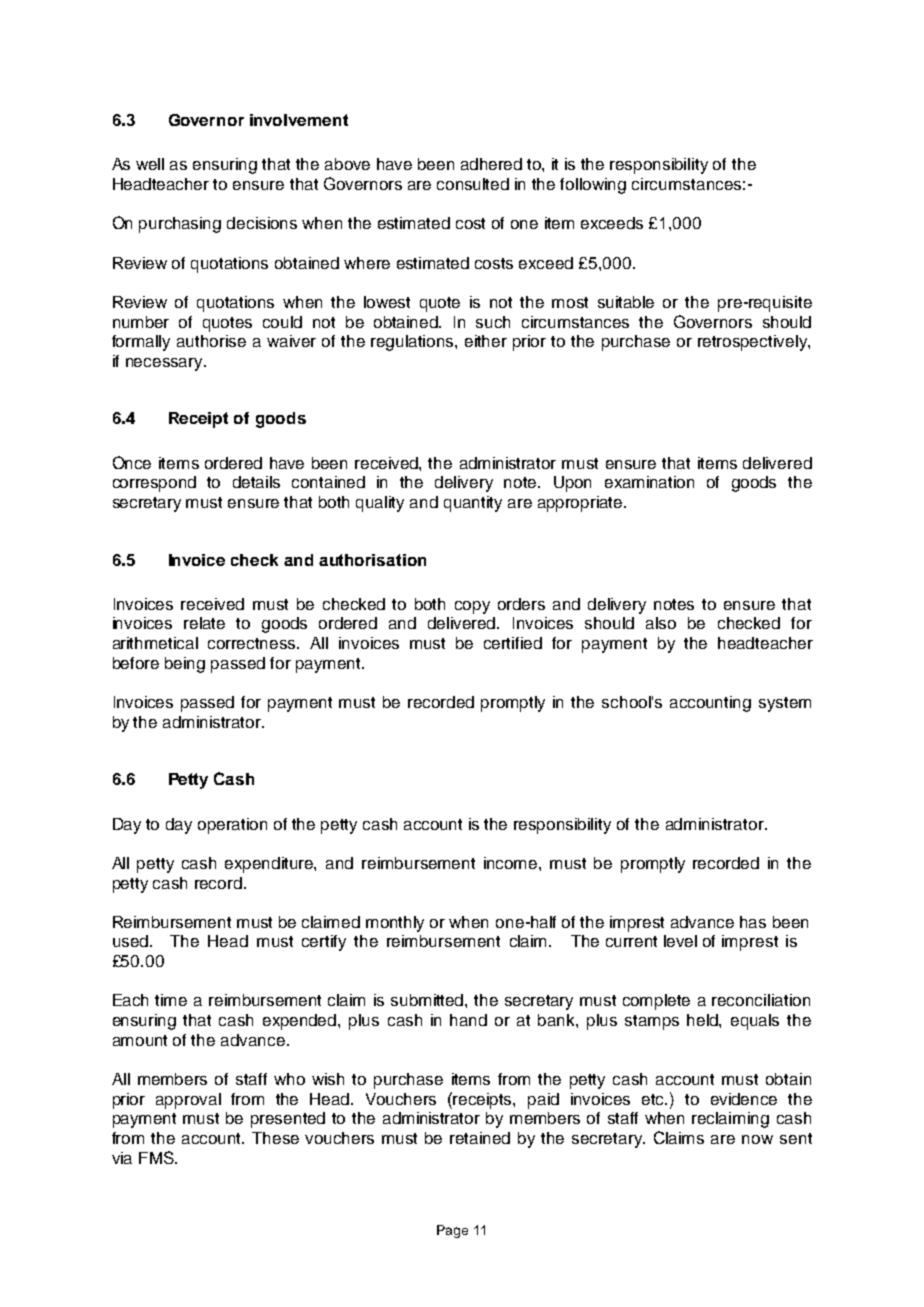 The height and width of the screenshot is (1307, 924). I want to click on adhered, so click(491, 164).
